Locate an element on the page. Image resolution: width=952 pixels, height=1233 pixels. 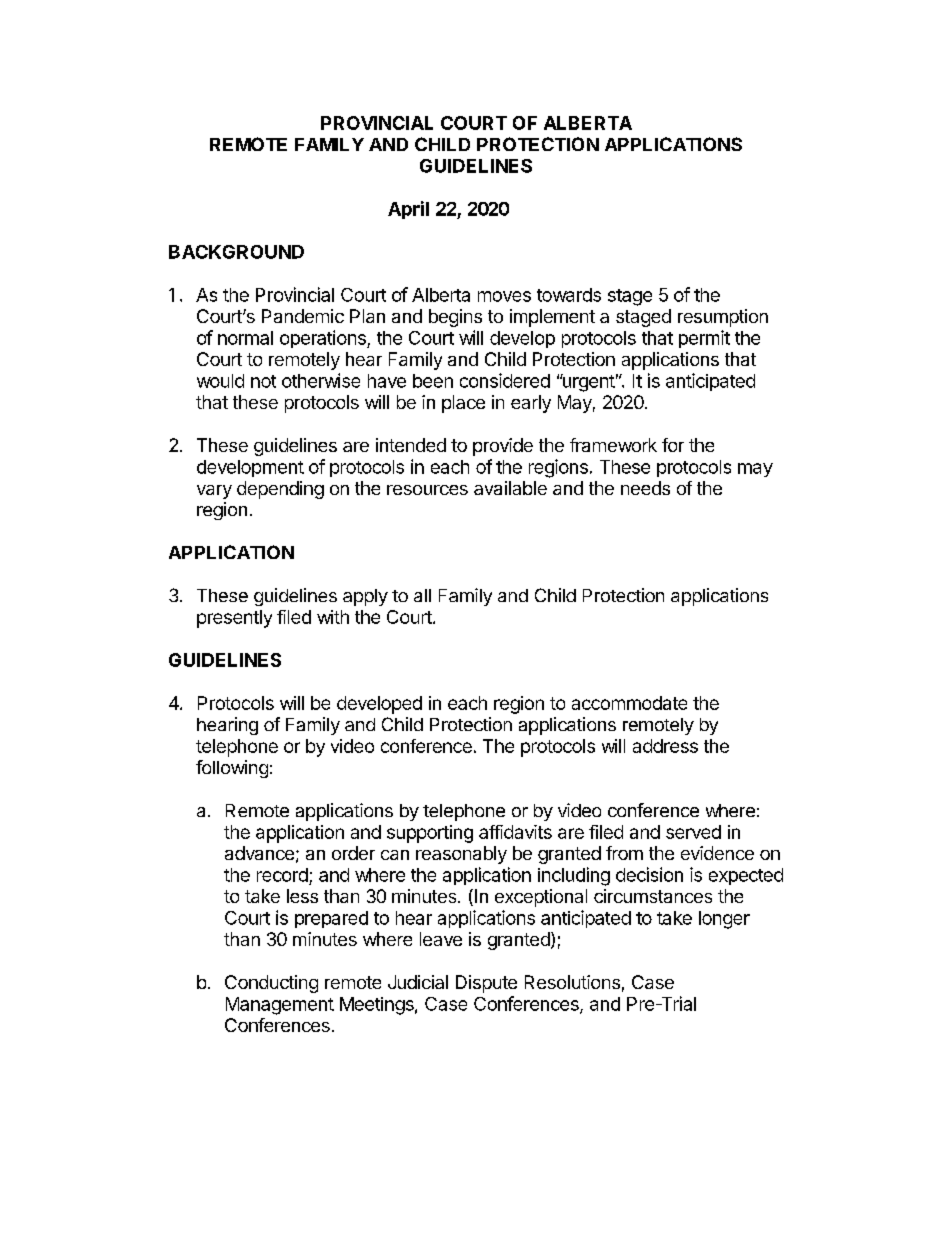
affidavits is located at coordinates (515, 832).
